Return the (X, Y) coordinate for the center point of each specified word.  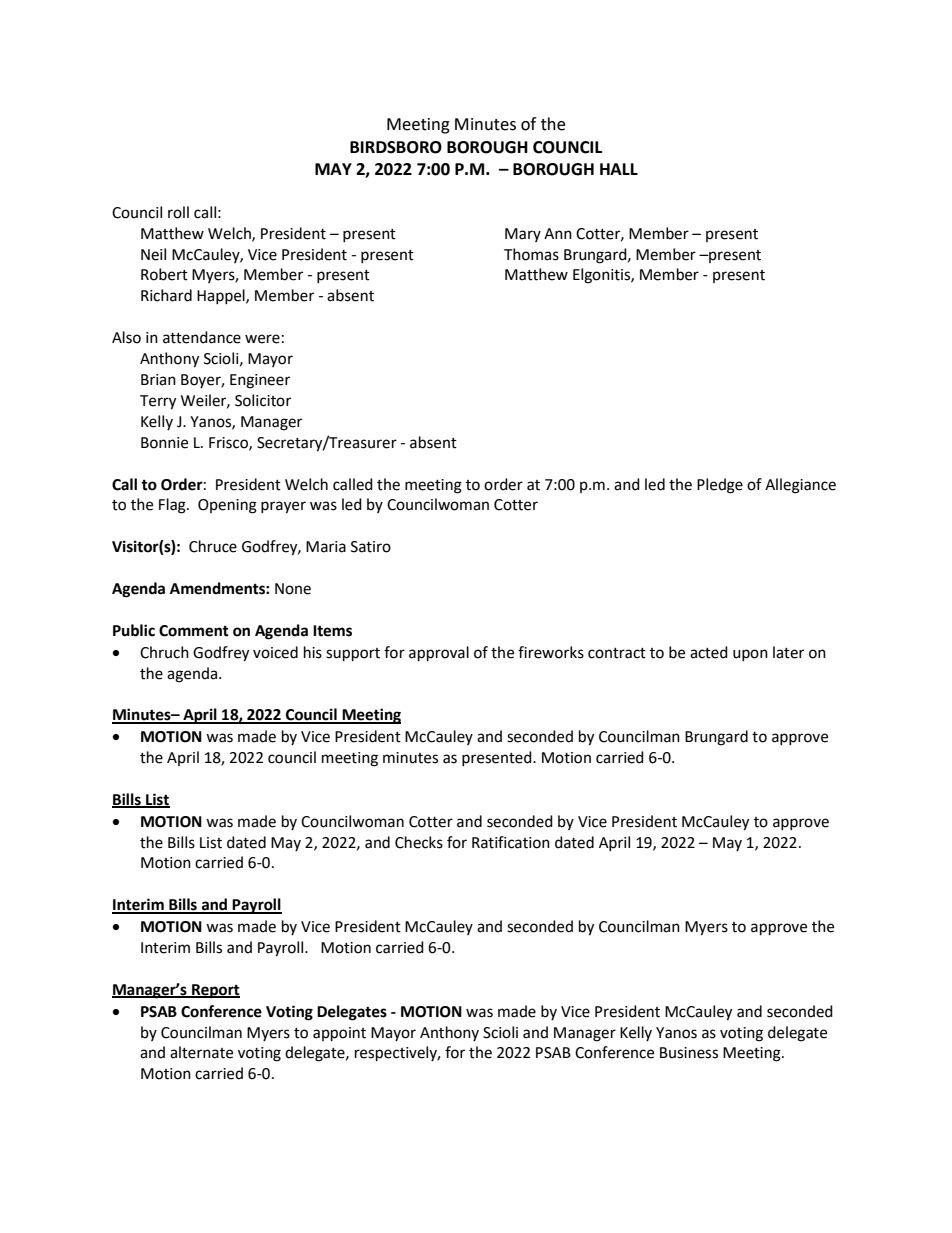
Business (689, 1053)
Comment (194, 631)
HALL (619, 169)
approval (439, 654)
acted (709, 652)
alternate (201, 1052)
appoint (339, 1034)
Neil (153, 254)
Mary (523, 235)
